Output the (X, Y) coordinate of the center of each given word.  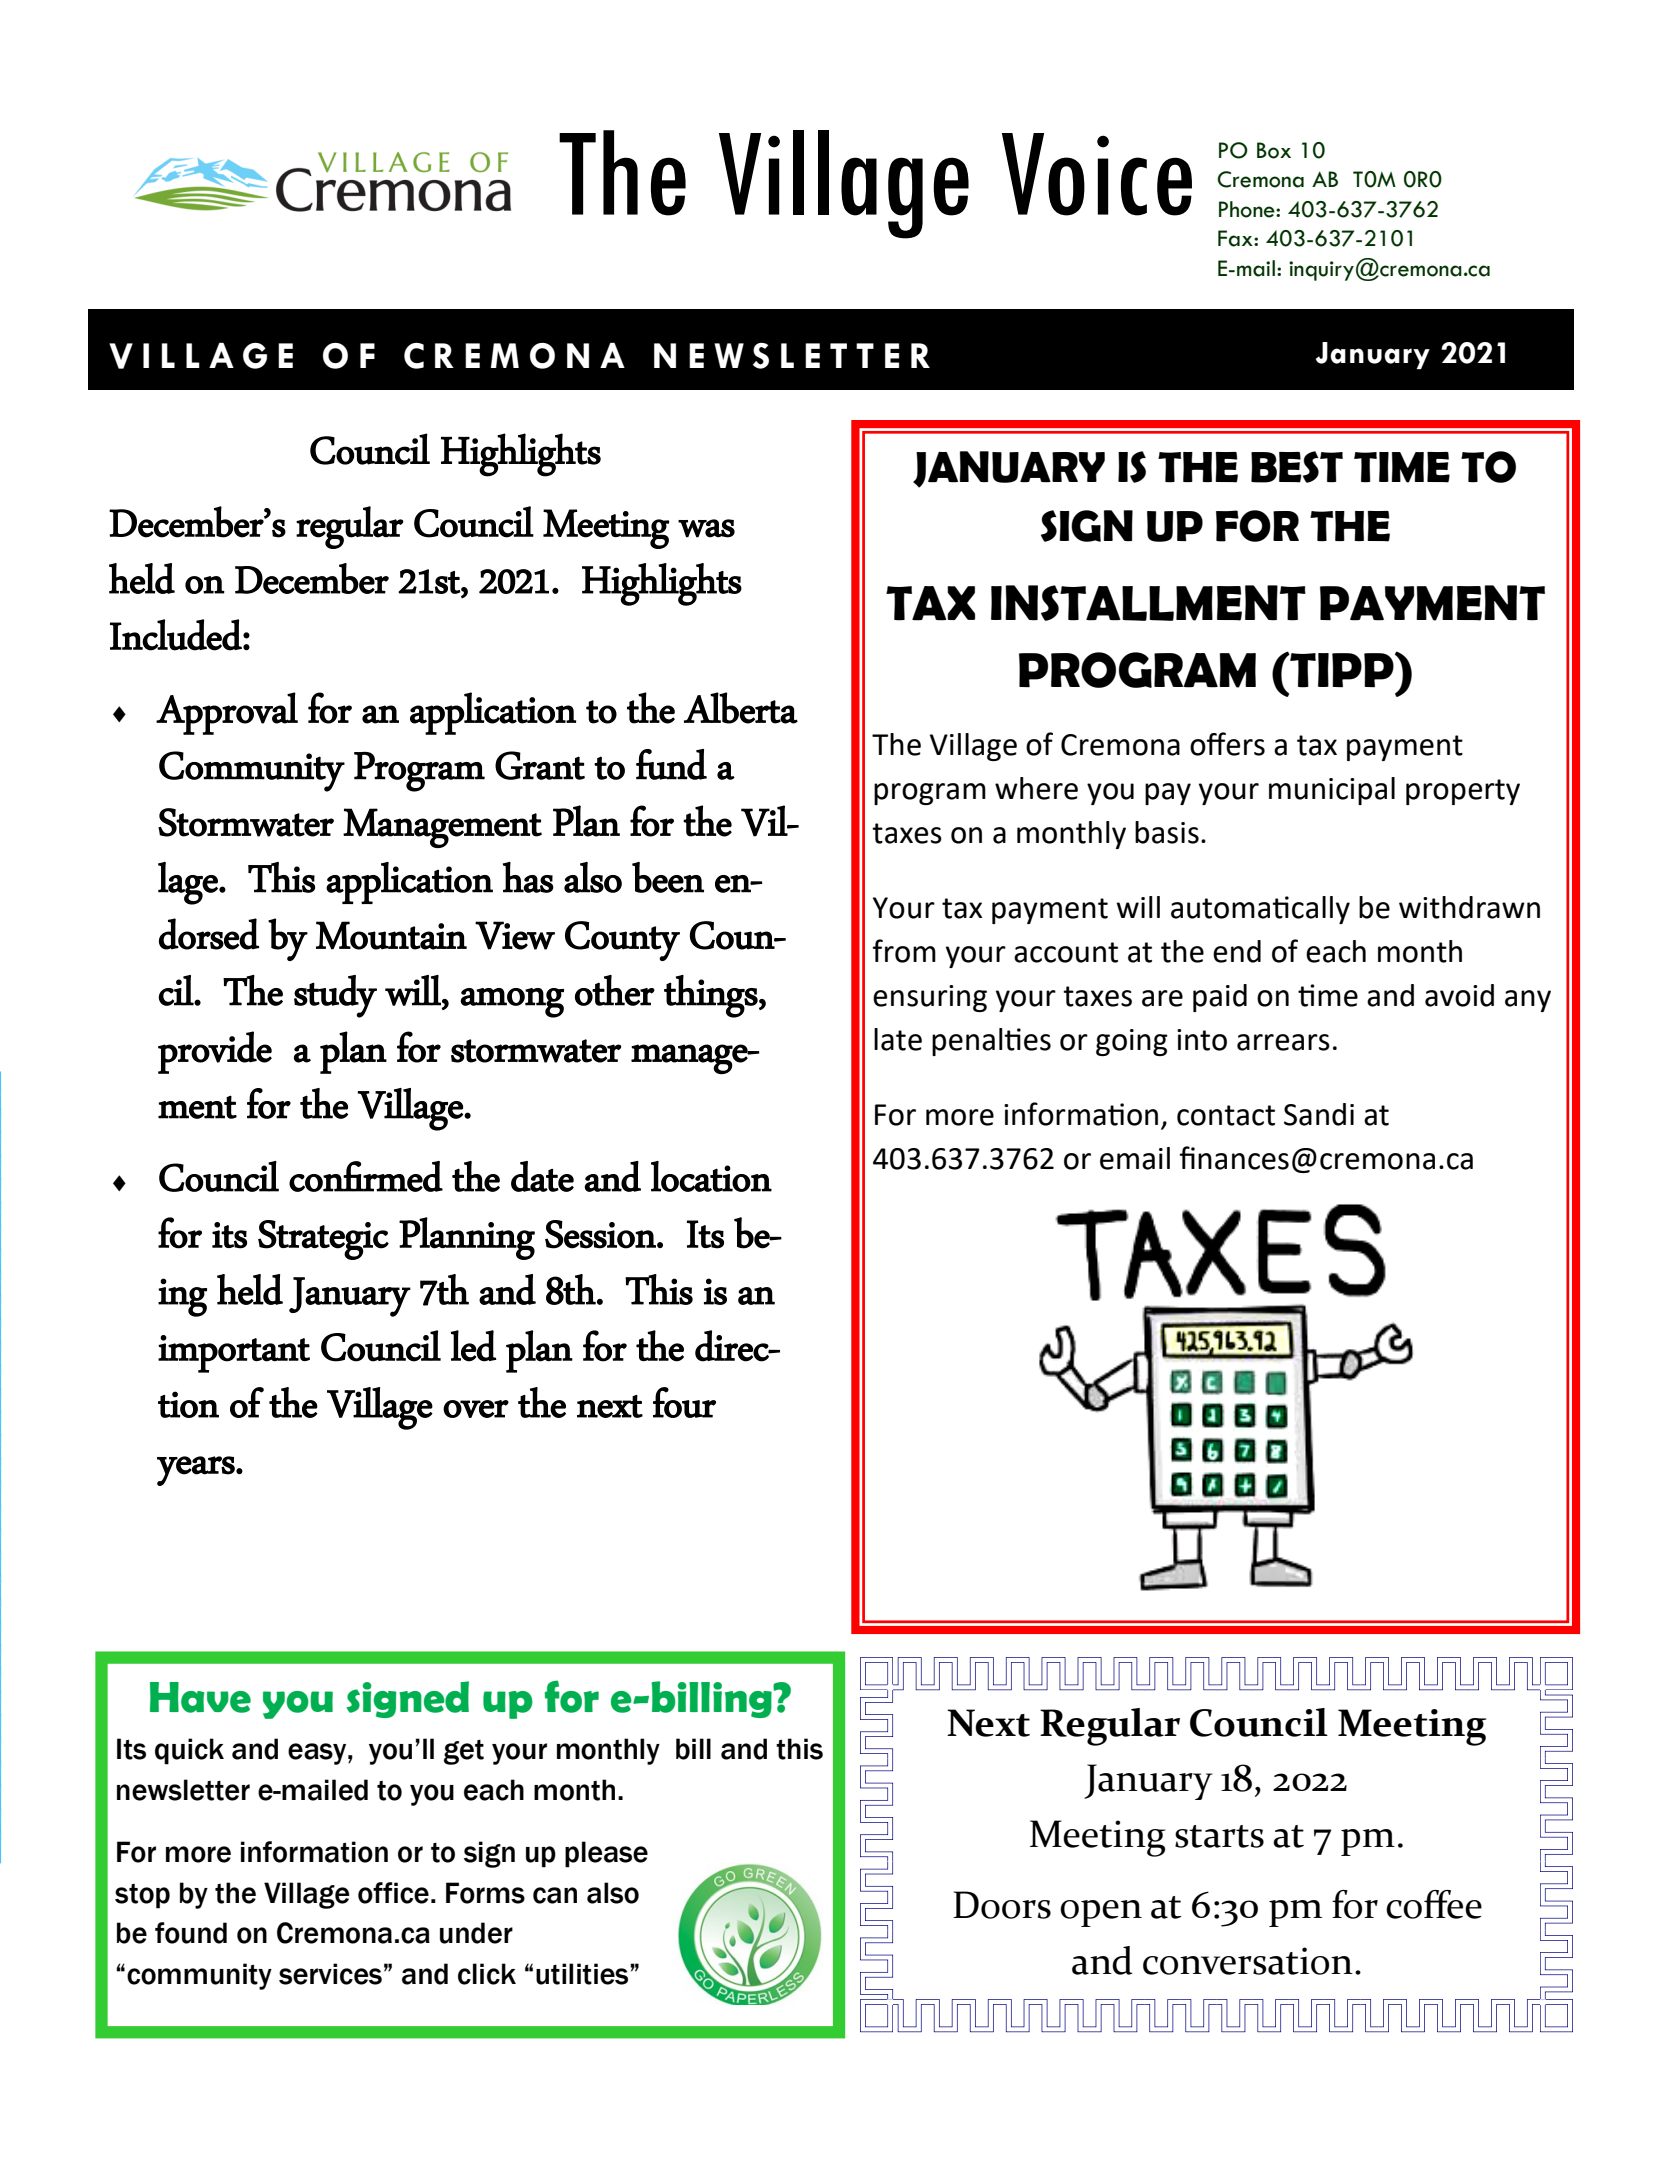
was (706, 528)
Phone (1248, 209)
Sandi (1319, 1114)
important (234, 1354)
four (684, 1402)
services (330, 1974)
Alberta (741, 708)
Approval (227, 713)
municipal (1332, 791)
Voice (1097, 174)
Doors (1002, 1905)
